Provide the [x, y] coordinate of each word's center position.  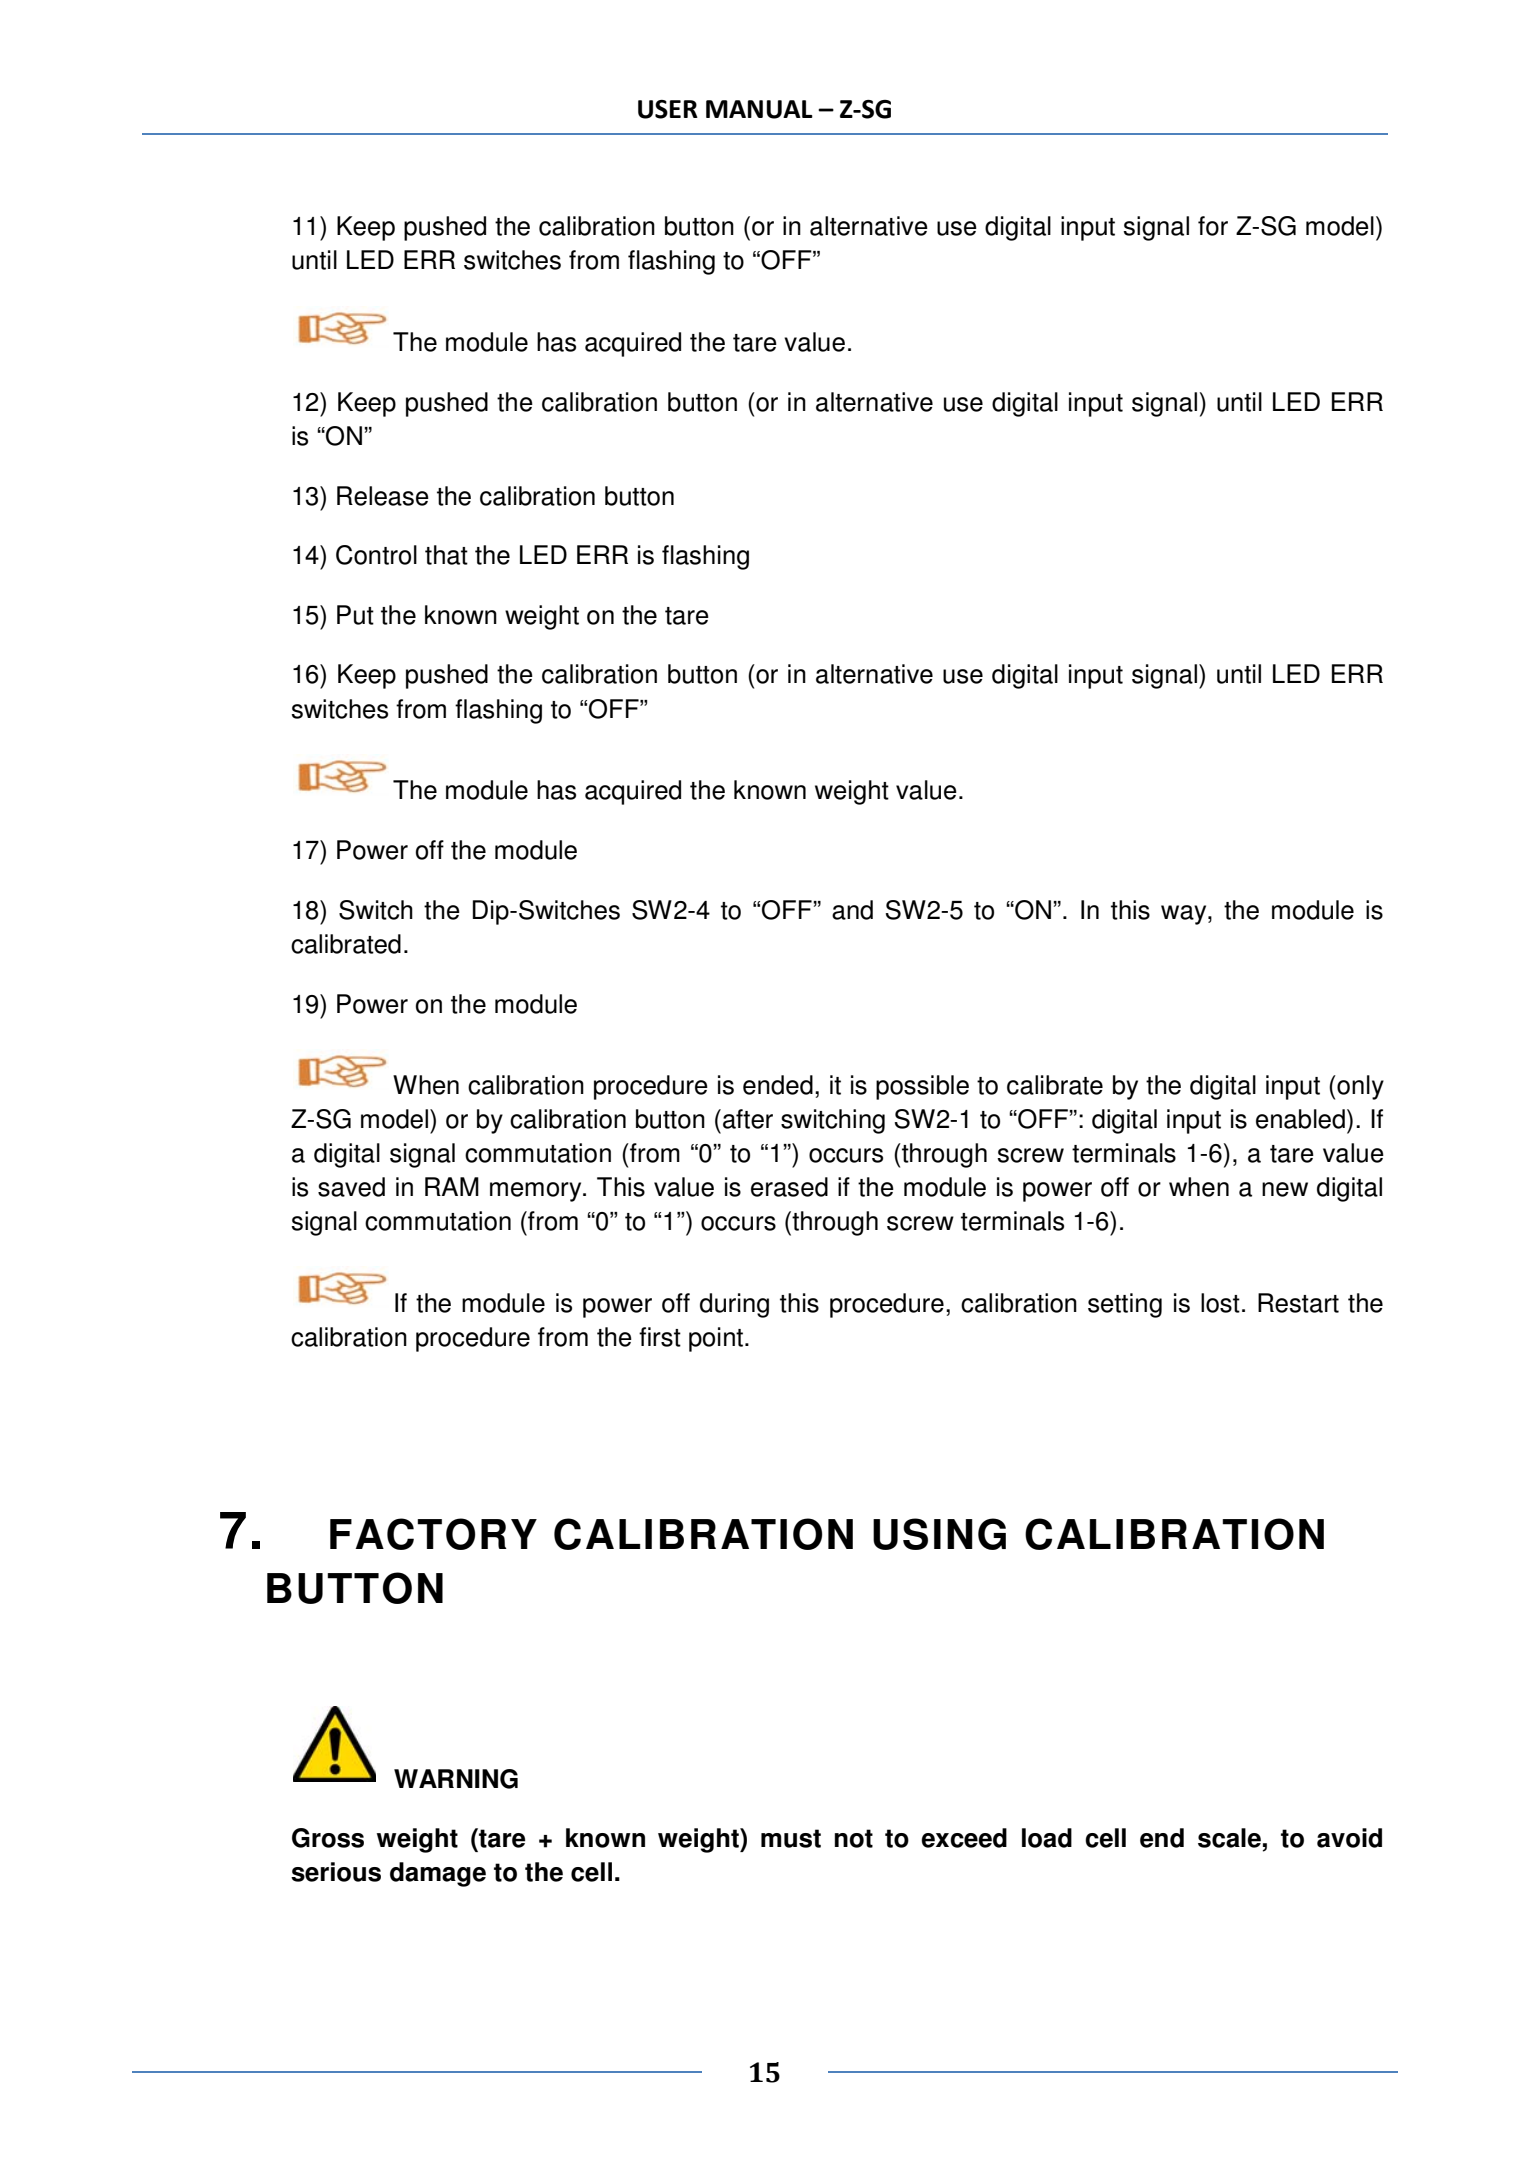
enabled [1300, 1119]
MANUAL [759, 109]
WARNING [456, 1779]
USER [668, 109]
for [1213, 226]
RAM [452, 1186]
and [852, 910]
